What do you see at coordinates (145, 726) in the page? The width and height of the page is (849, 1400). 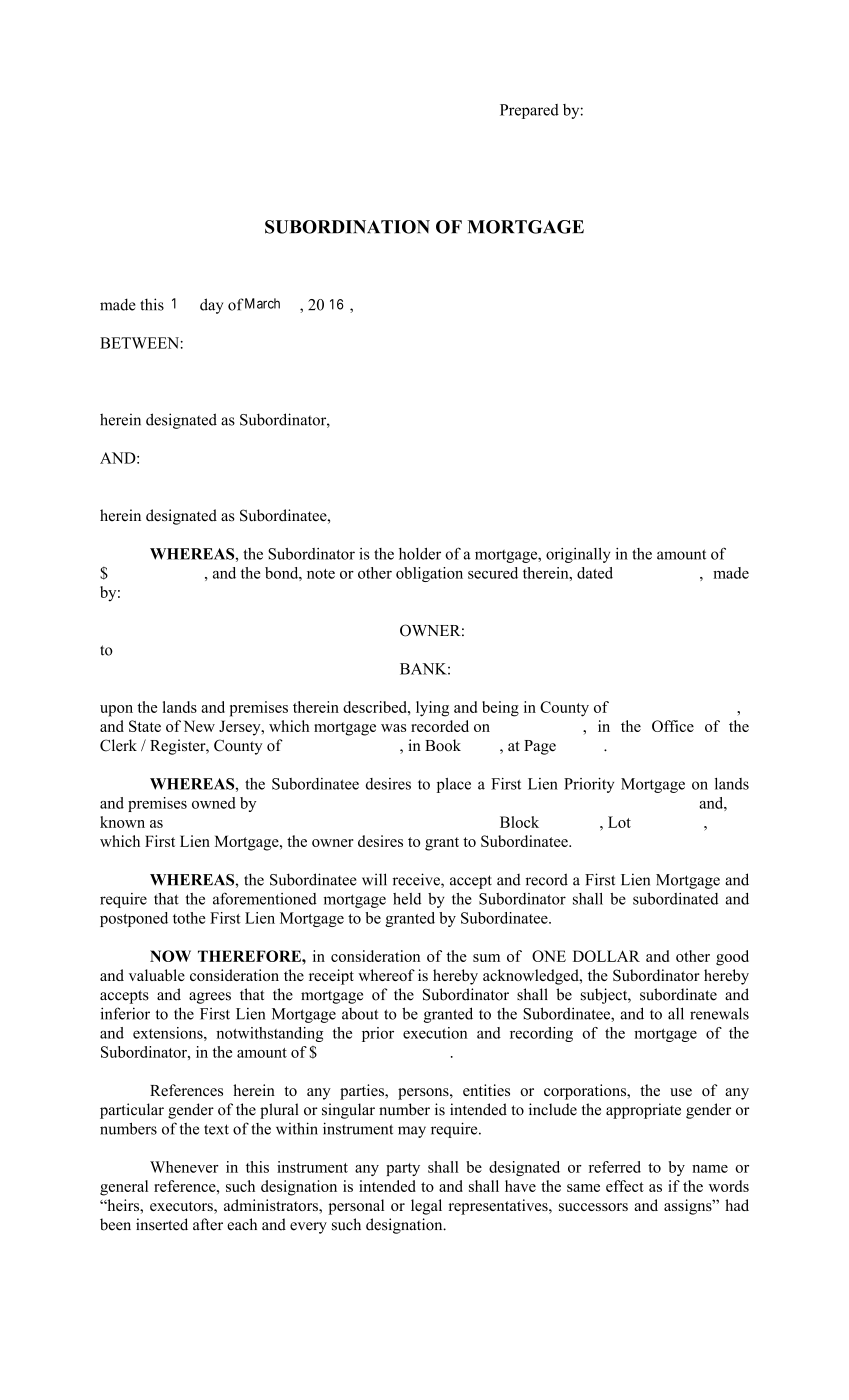 I see `State` at bounding box center [145, 726].
